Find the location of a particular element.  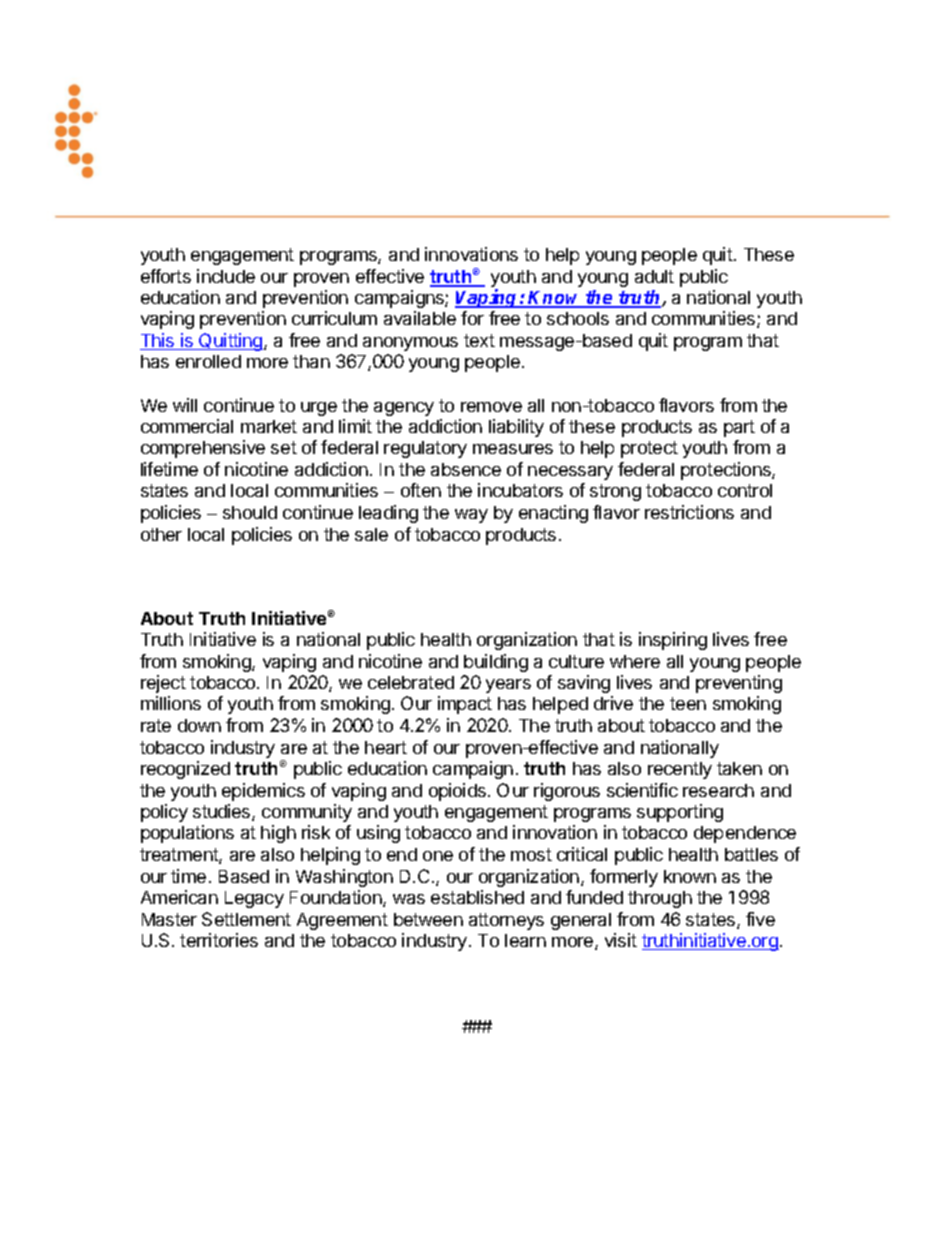

comprehensive is located at coordinates (203, 449).
